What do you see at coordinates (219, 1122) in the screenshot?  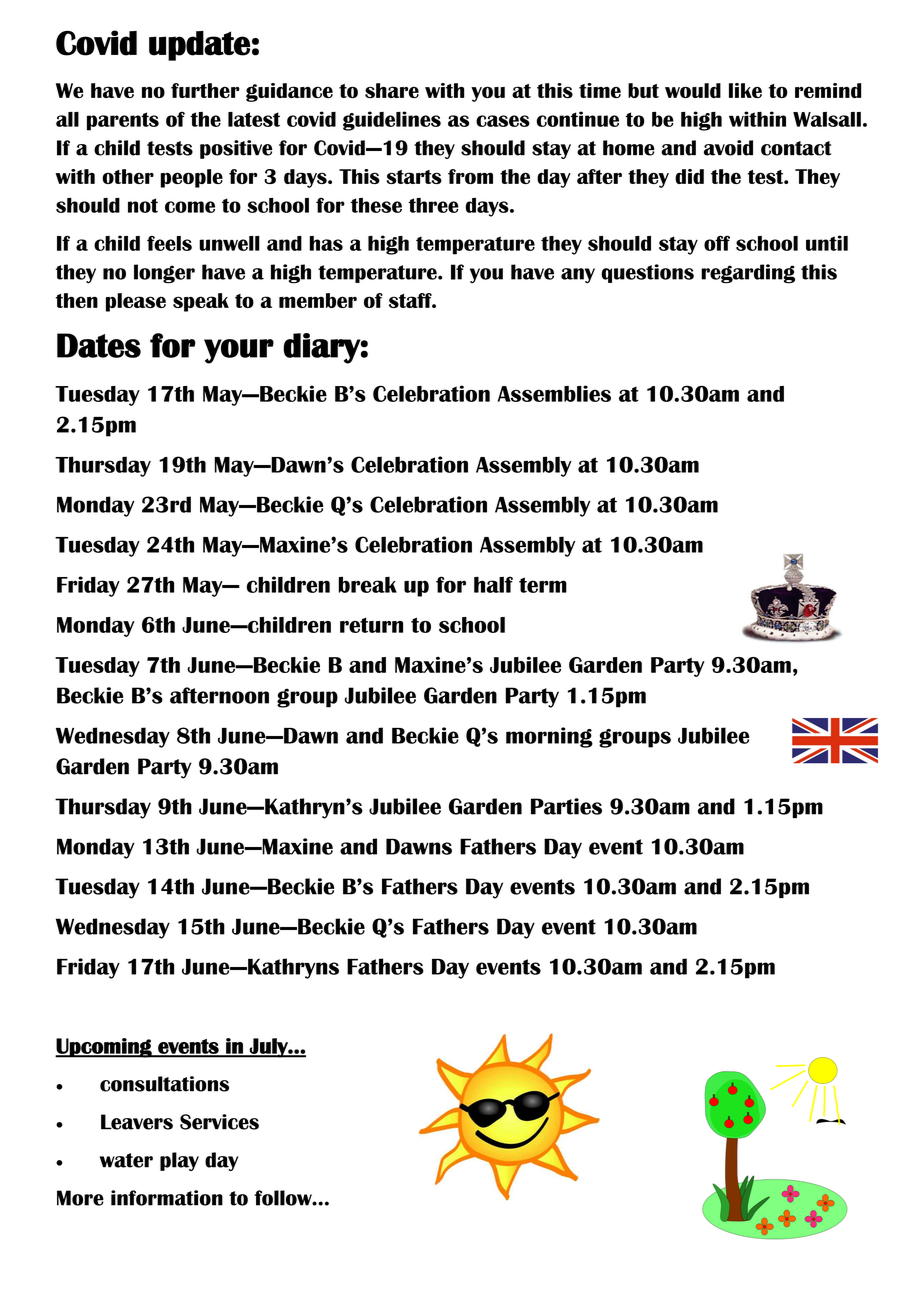 I see `Services` at bounding box center [219, 1122].
